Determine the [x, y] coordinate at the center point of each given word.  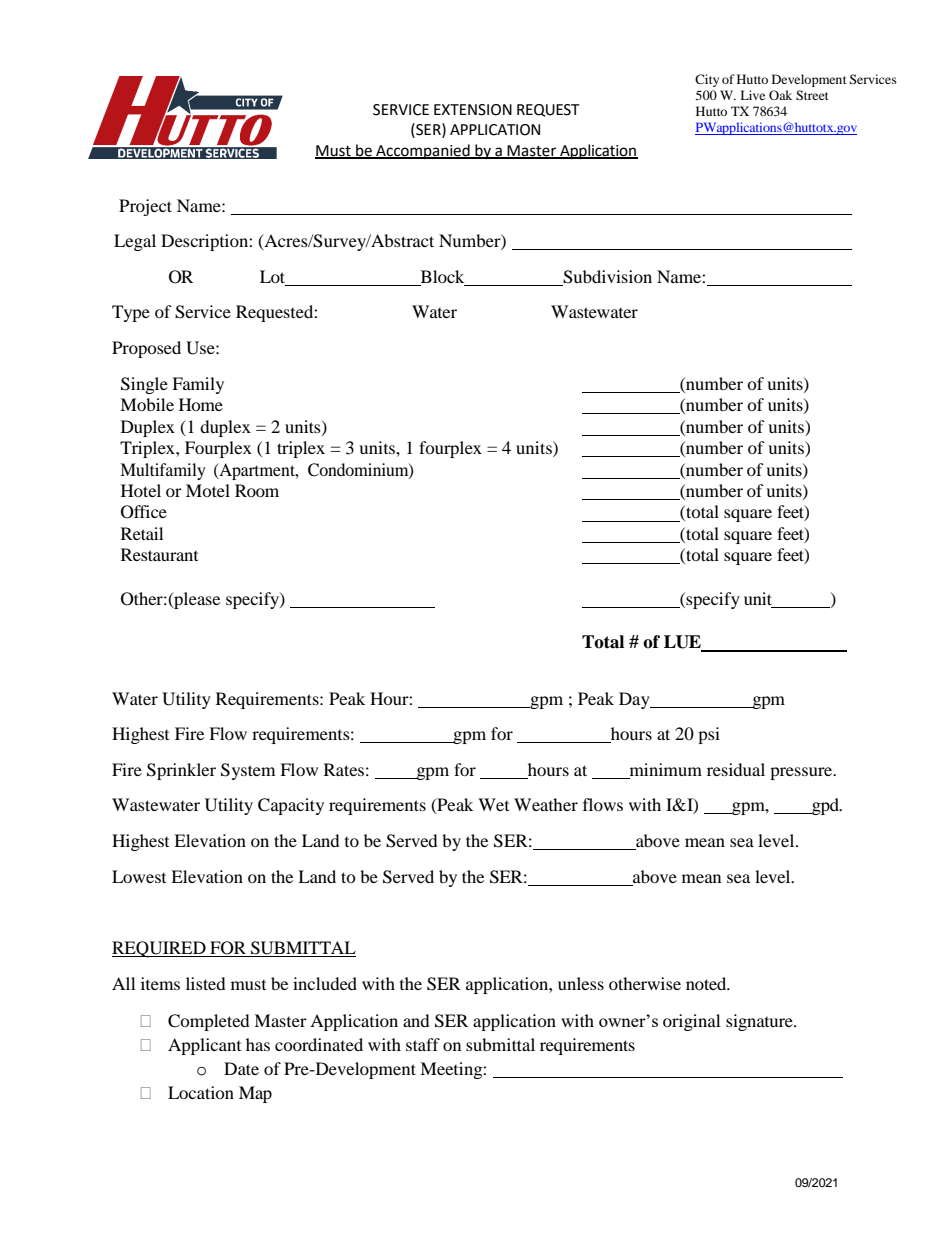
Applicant [204, 1046]
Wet [493, 804]
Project [145, 207]
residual [736, 769]
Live [752, 95]
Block [442, 276]
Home [201, 404]
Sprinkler [181, 771]
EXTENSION [473, 110]
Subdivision [607, 277]
